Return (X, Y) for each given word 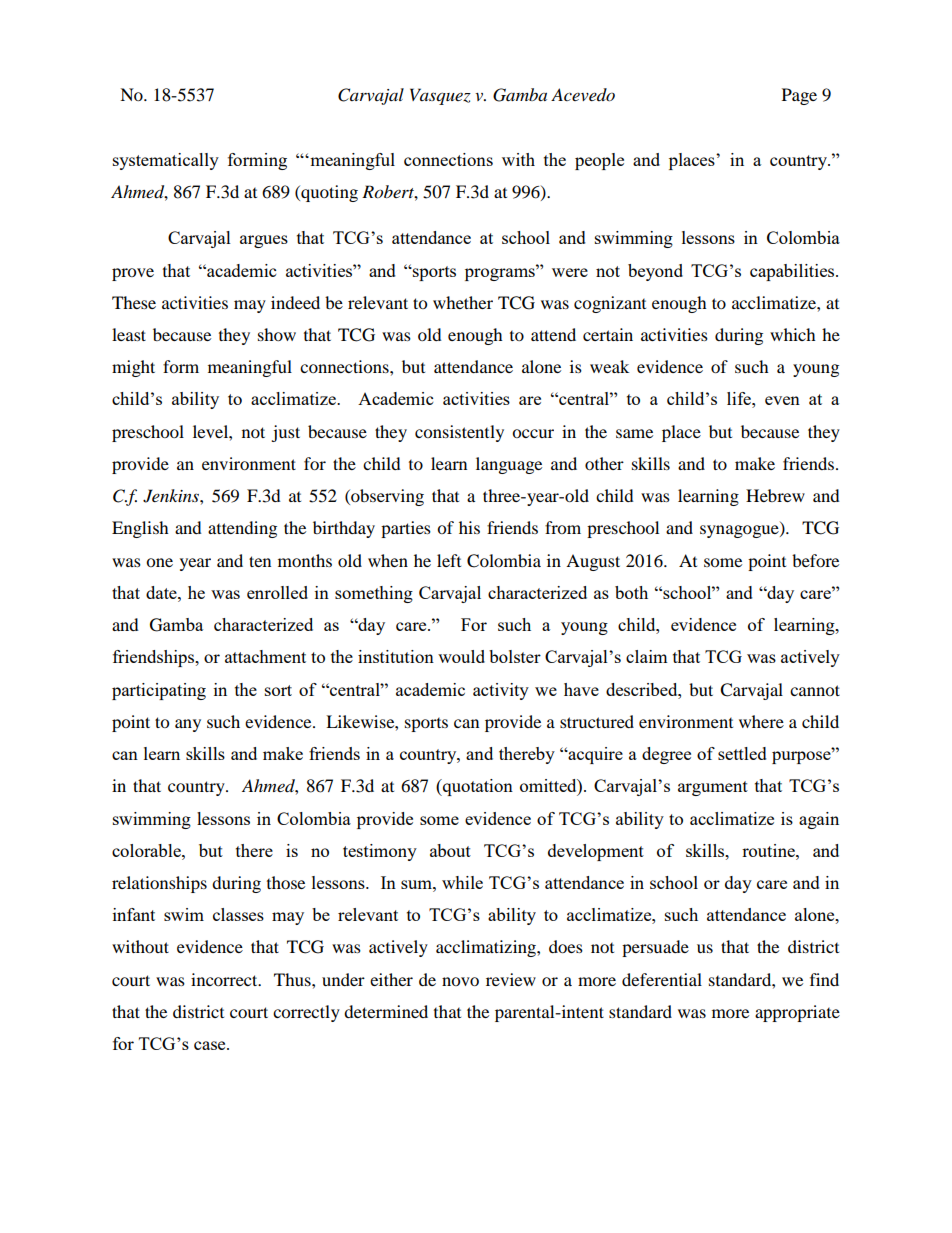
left (449, 560)
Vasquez (440, 96)
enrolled (277, 592)
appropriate (797, 1013)
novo (460, 981)
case (211, 1045)
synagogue (740, 531)
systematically (166, 161)
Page (799, 96)
